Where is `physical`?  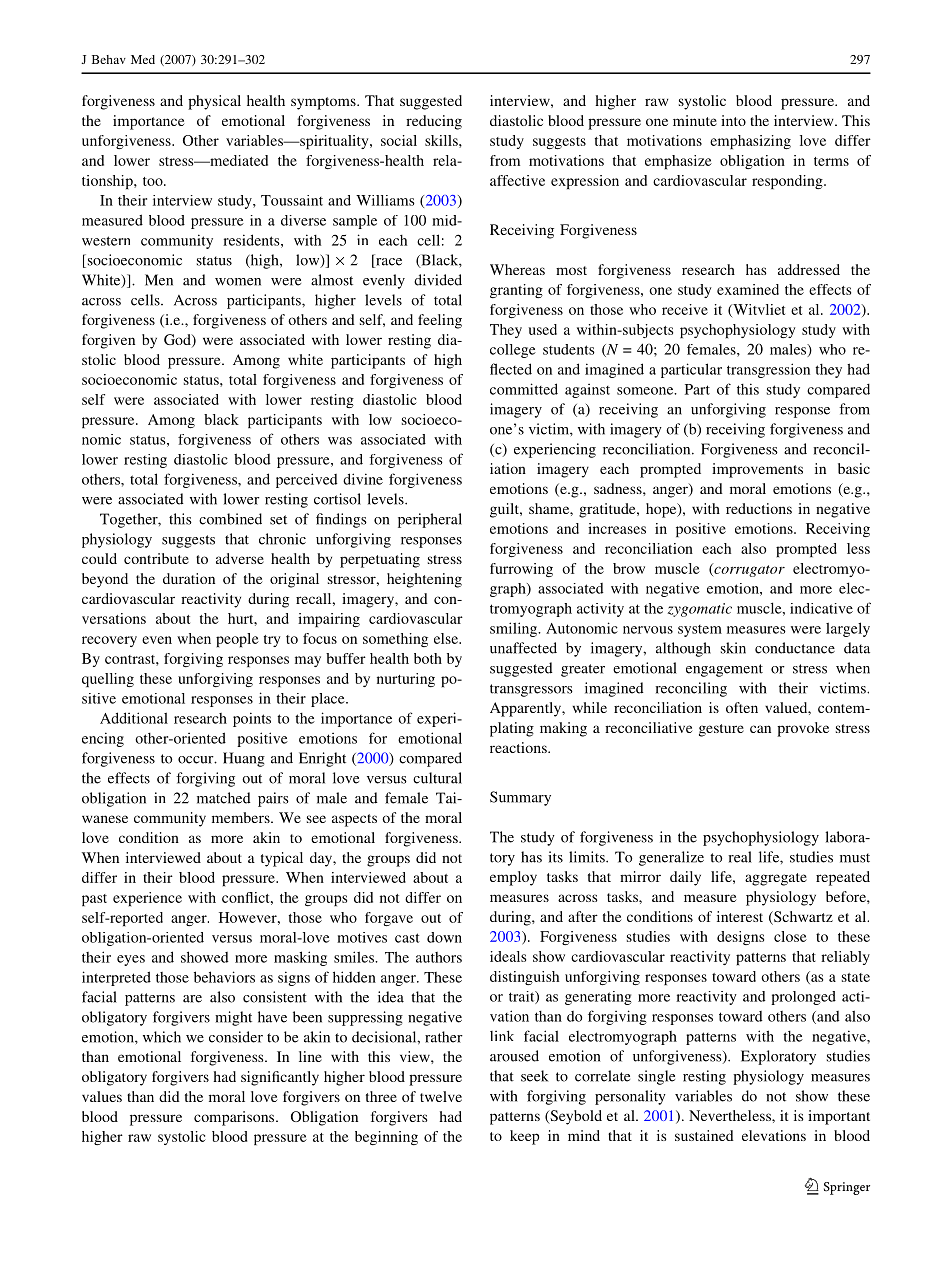 physical is located at coordinates (214, 102).
